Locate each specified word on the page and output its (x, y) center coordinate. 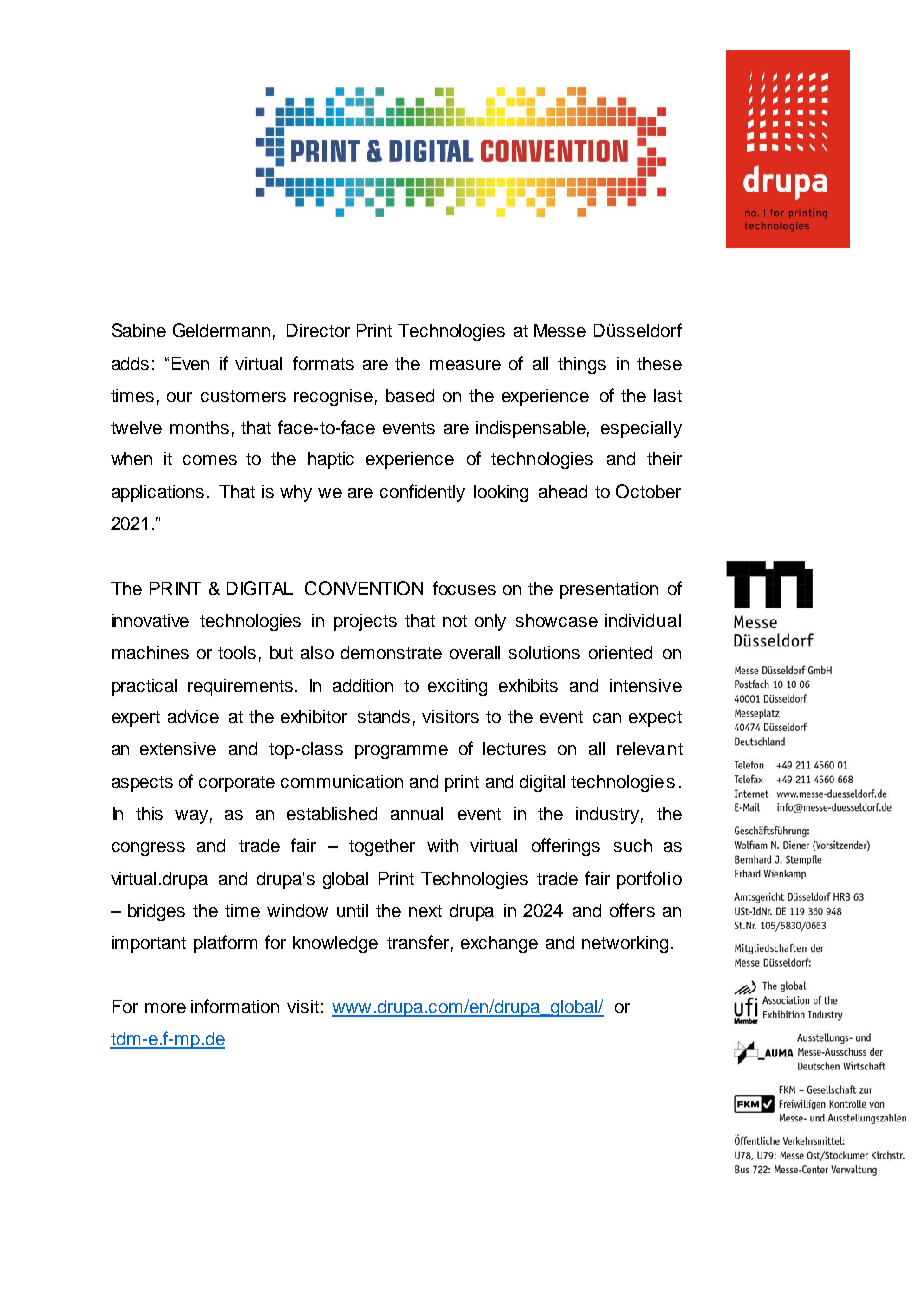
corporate (237, 784)
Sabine (139, 330)
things (582, 365)
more (165, 1008)
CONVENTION (364, 588)
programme (401, 752)
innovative (150, 620)
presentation (609, 590)
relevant (650, 748)
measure (465, 365)
